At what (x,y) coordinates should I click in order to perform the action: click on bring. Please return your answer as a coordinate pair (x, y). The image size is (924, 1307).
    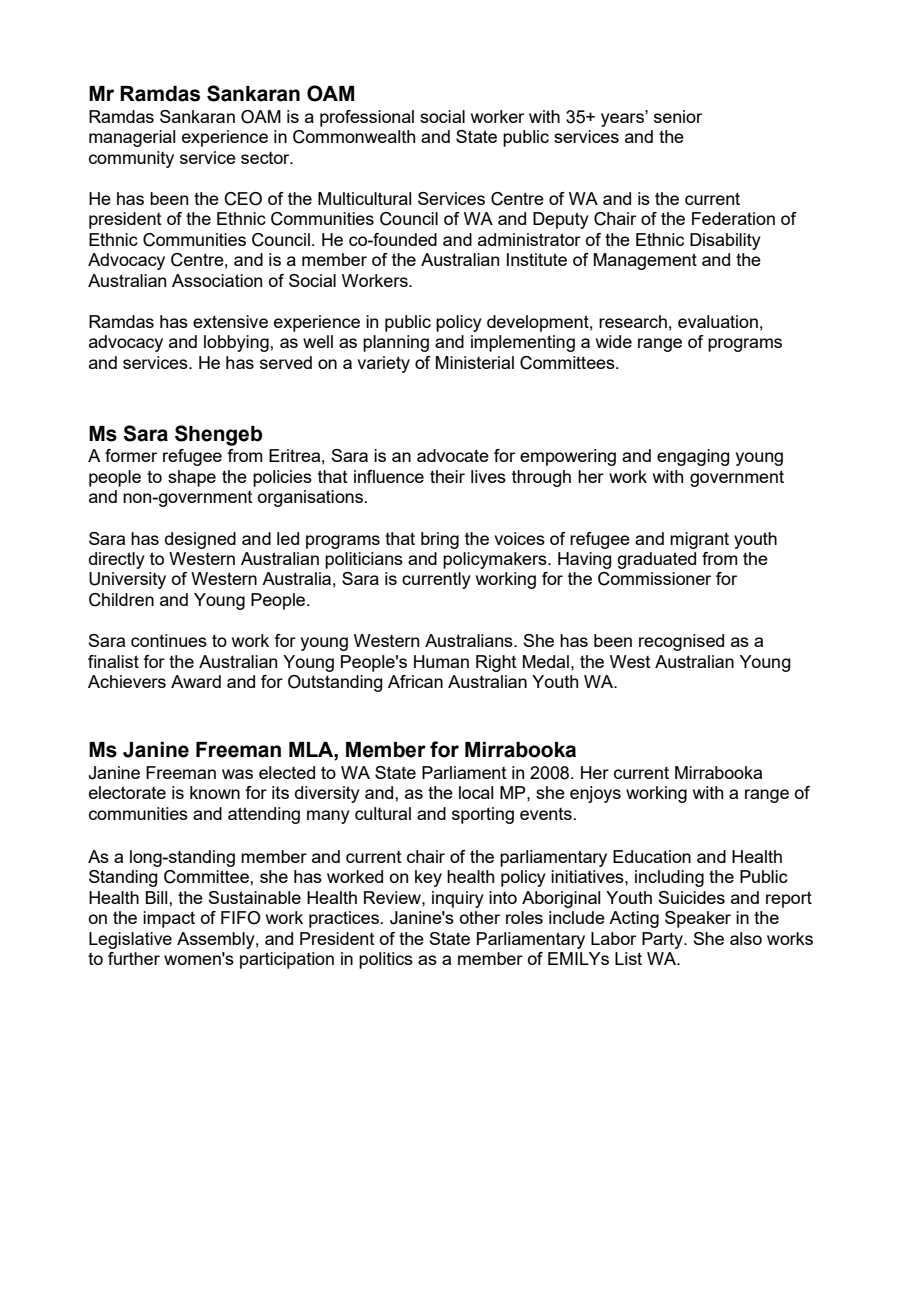
    Looking at the image, I should click on (440, 540).
